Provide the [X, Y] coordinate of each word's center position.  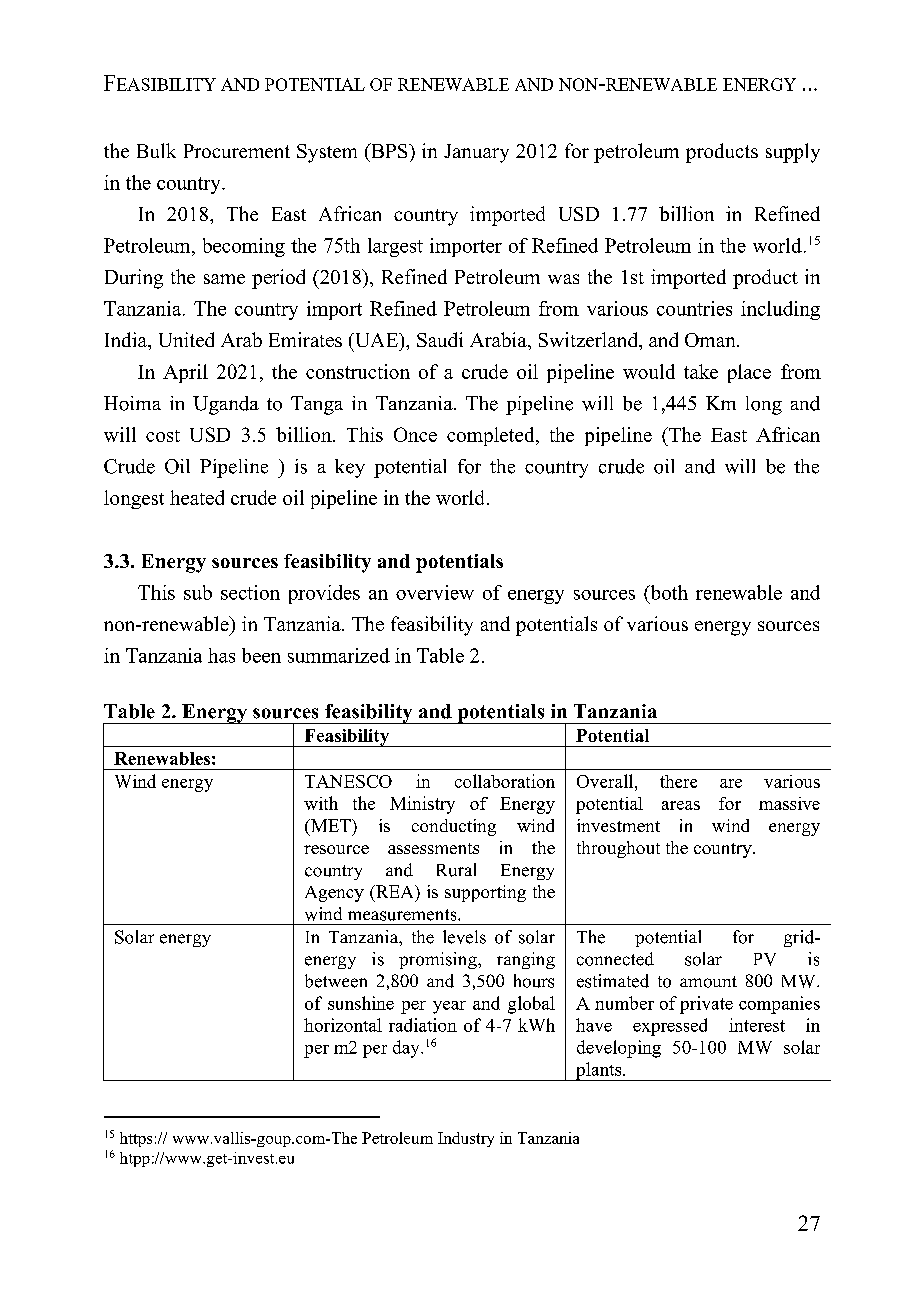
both [668, 592]
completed [492, 436]
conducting [454, 827]
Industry [466, 1139]
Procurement [237, 151]
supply [793, 153]
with [321, 803]
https [136, 1139]
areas [681, 805]
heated [197, 497]
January [476, 153]
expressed [670, 1027]
